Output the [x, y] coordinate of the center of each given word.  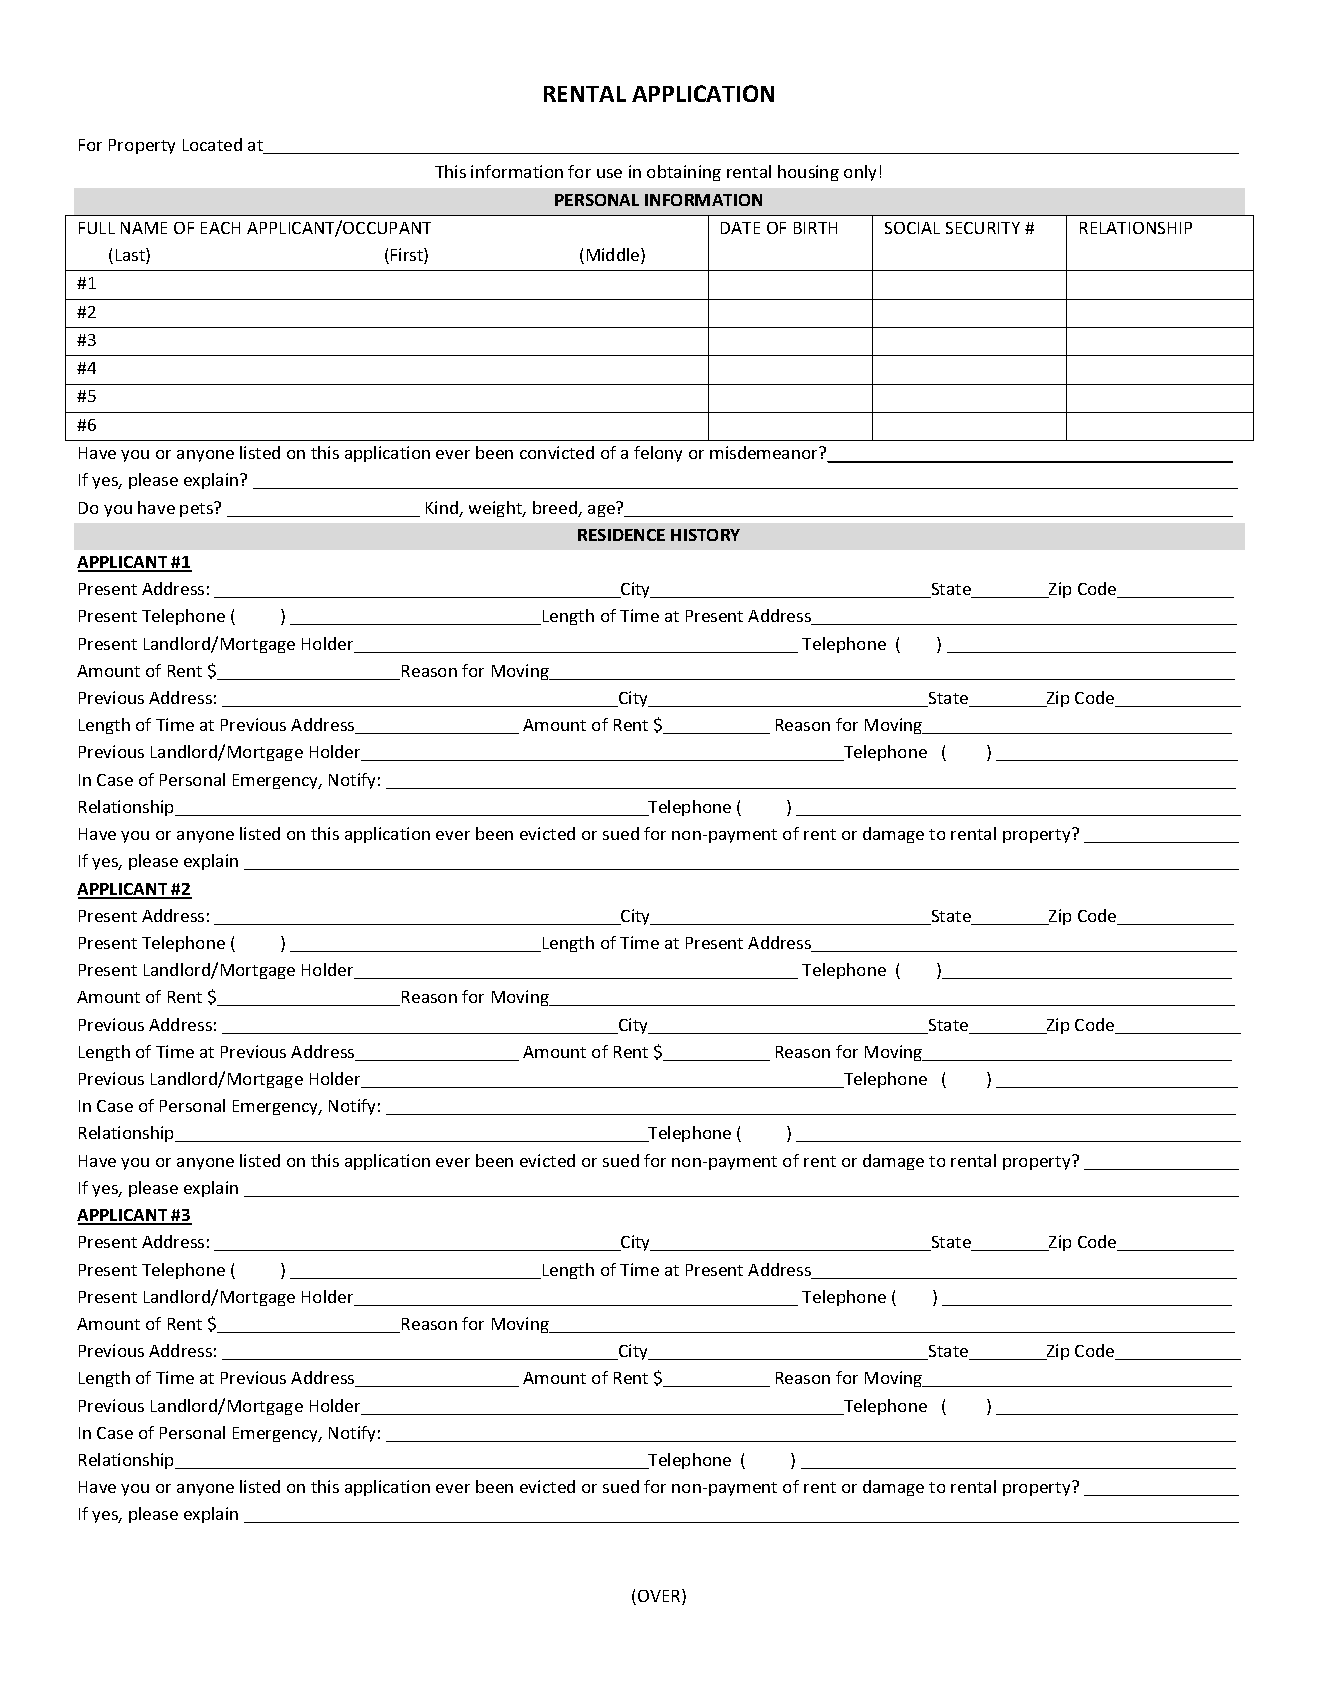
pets [197, 509]
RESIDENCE [621, 535]
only [860, 173]
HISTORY [705, 535]
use [609, 173]
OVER [660, 1597]
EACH [220, 228]
